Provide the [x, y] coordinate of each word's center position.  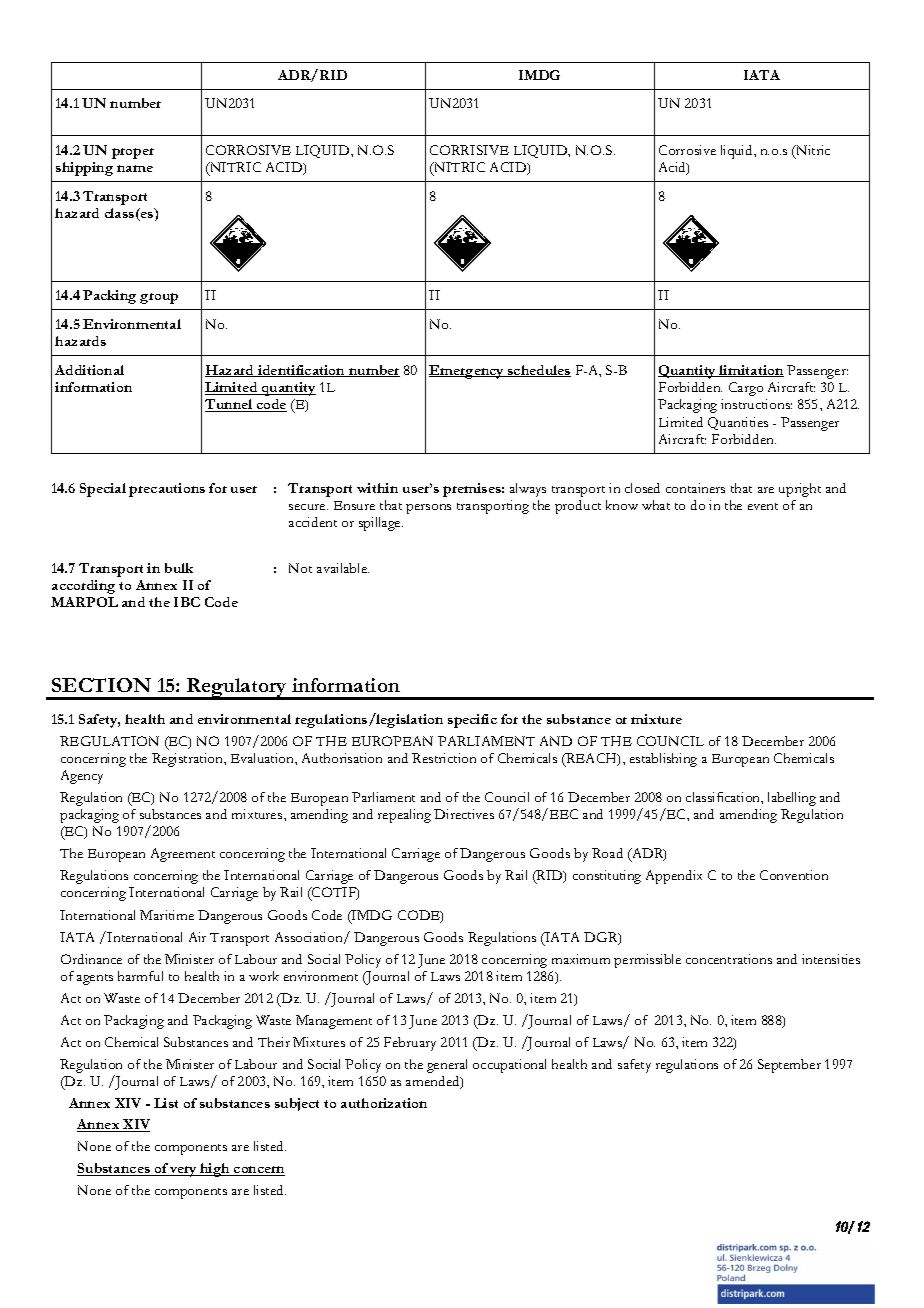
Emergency [467, 372]
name [135, 168]
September [789, 1066]
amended [434, 1082]
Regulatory [237, 689]
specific [472, 721]
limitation [751, 371]
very [184, 1171]
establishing [663, 760]
